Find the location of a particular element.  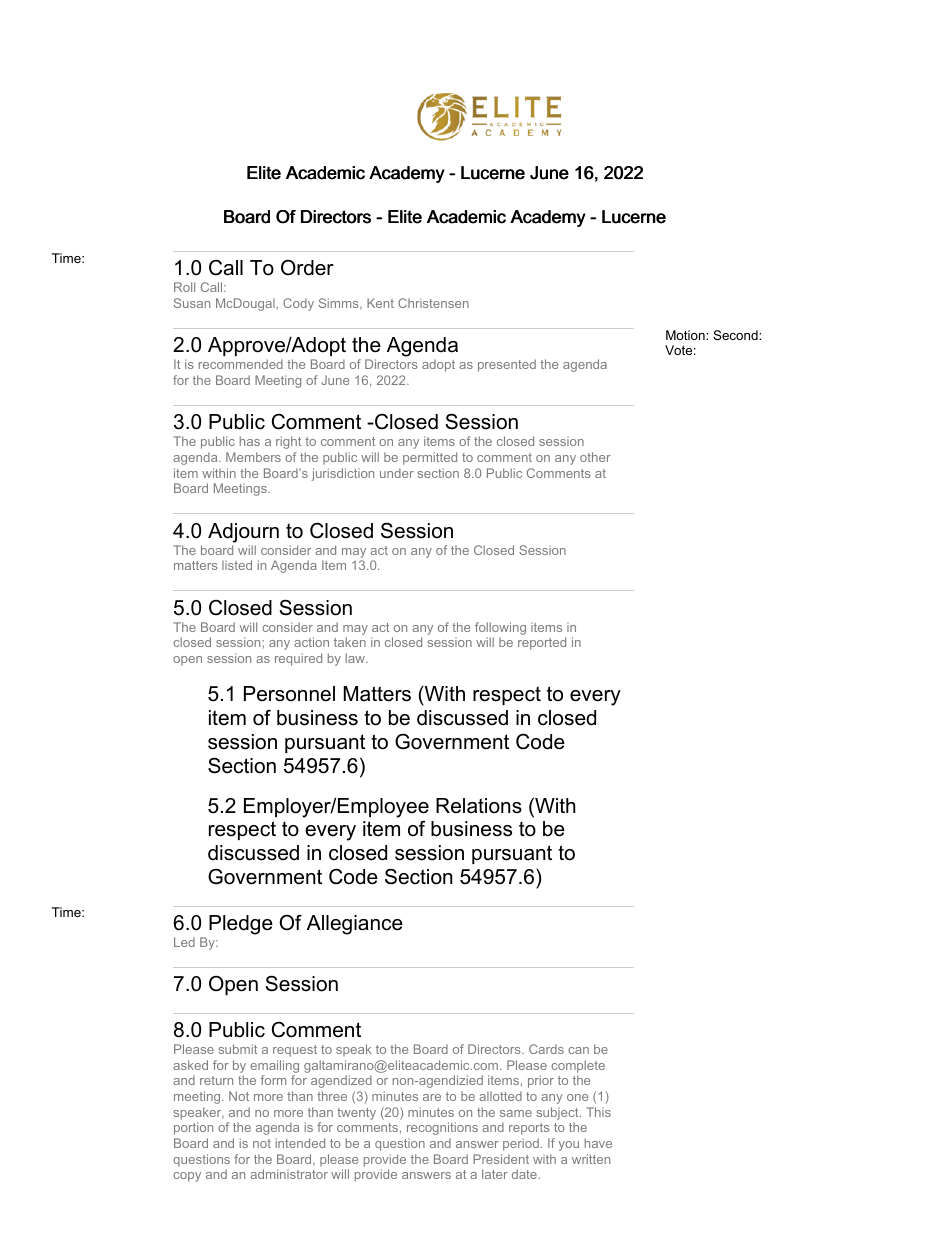

administrator is located at coordinates (289, 1174).
